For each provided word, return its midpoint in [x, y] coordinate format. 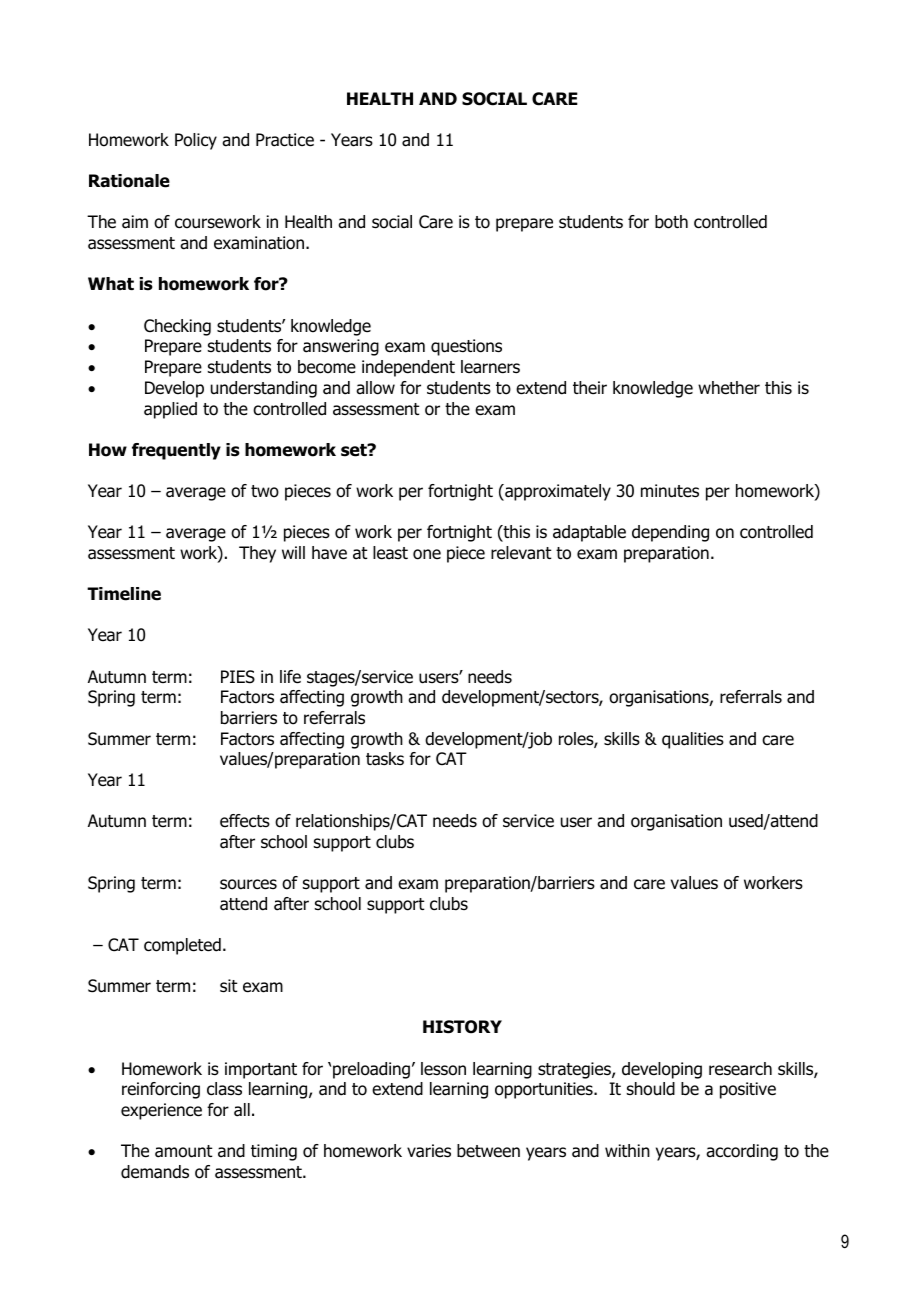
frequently [176, 451]
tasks [385, 759]
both [671, 222]
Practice [285, 140]
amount [184, 1151]
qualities [693, 740]
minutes [670, 491]
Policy [196, 141]
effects [245, 821]
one [427, 554]
